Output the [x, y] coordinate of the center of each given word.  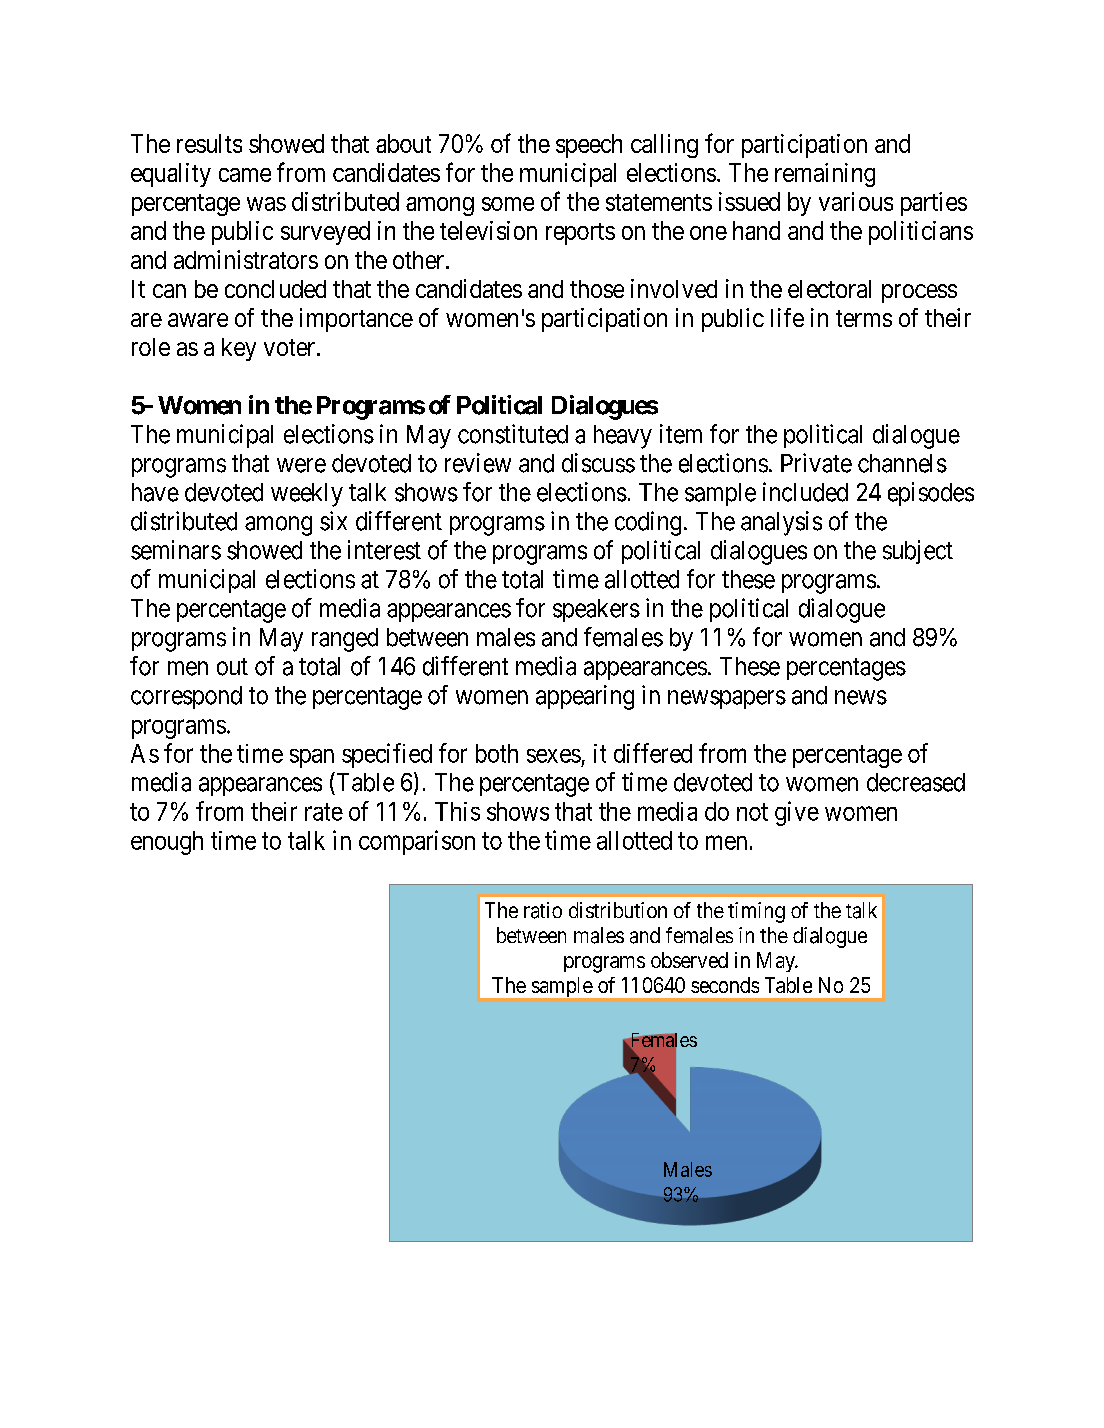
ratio [543, 910]
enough [167, 843]
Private [816, 463]
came [245, 175]
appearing [585, 697]
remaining [825, 175]
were [301, 465]
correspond [186, 697]
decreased [916, 782]
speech [589, 146]
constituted [513, 434]
